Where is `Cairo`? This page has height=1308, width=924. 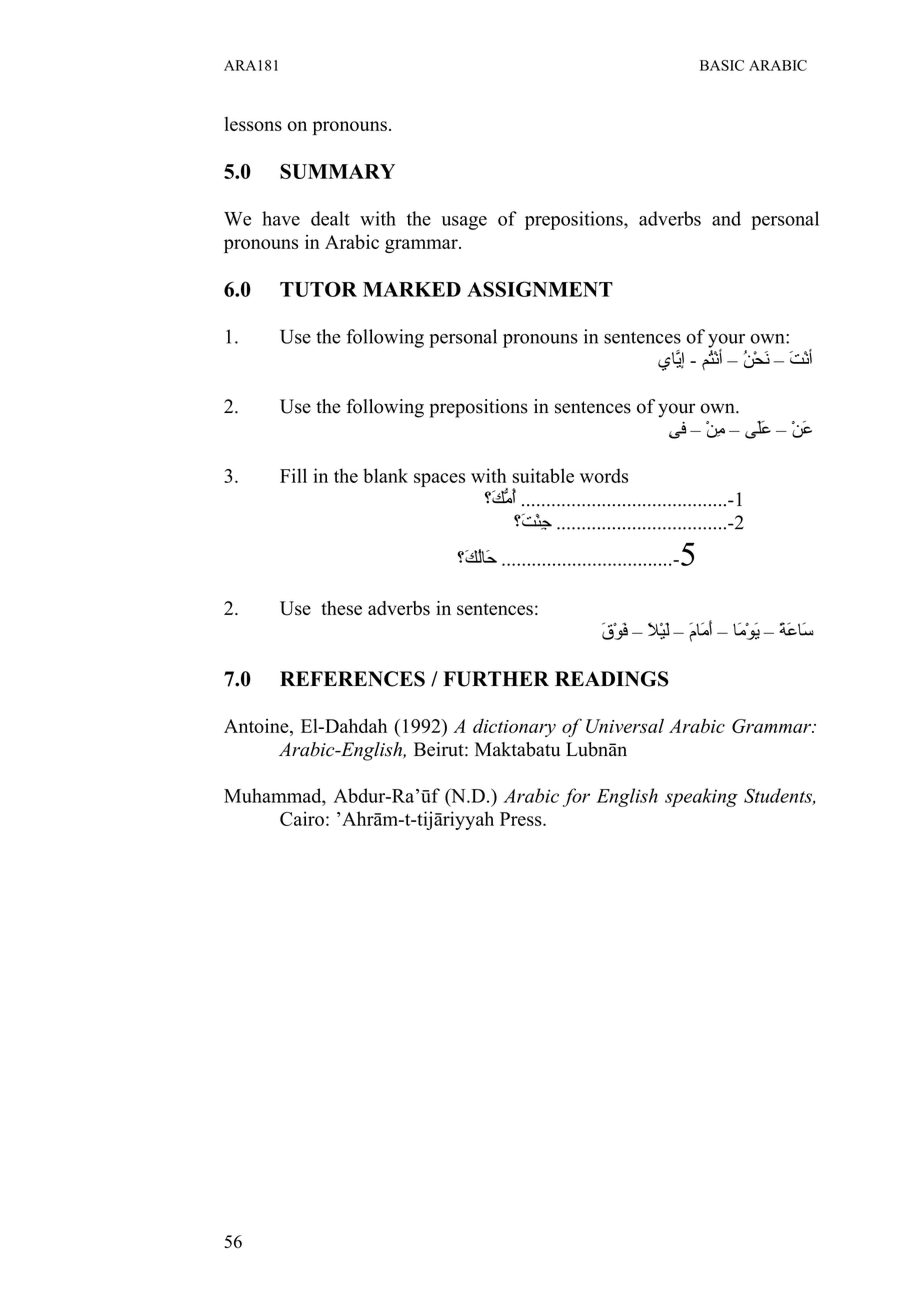
Cairo is located at coordinates (302, 818).
